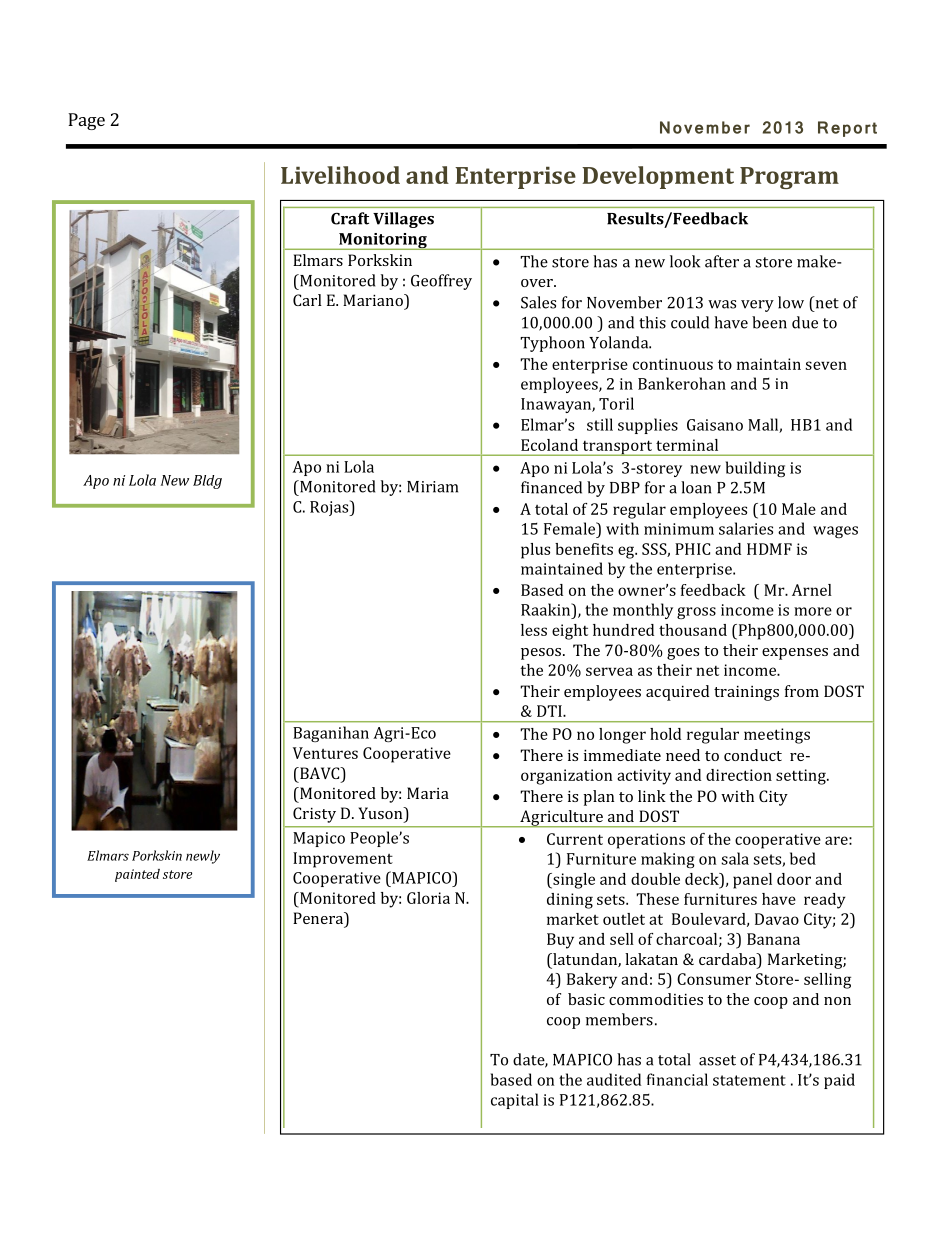 The width and height of the screenshot is (952, 1233). Describe the element at coordinates (789, 178) in the screenshot. I see `Program` at that location.
